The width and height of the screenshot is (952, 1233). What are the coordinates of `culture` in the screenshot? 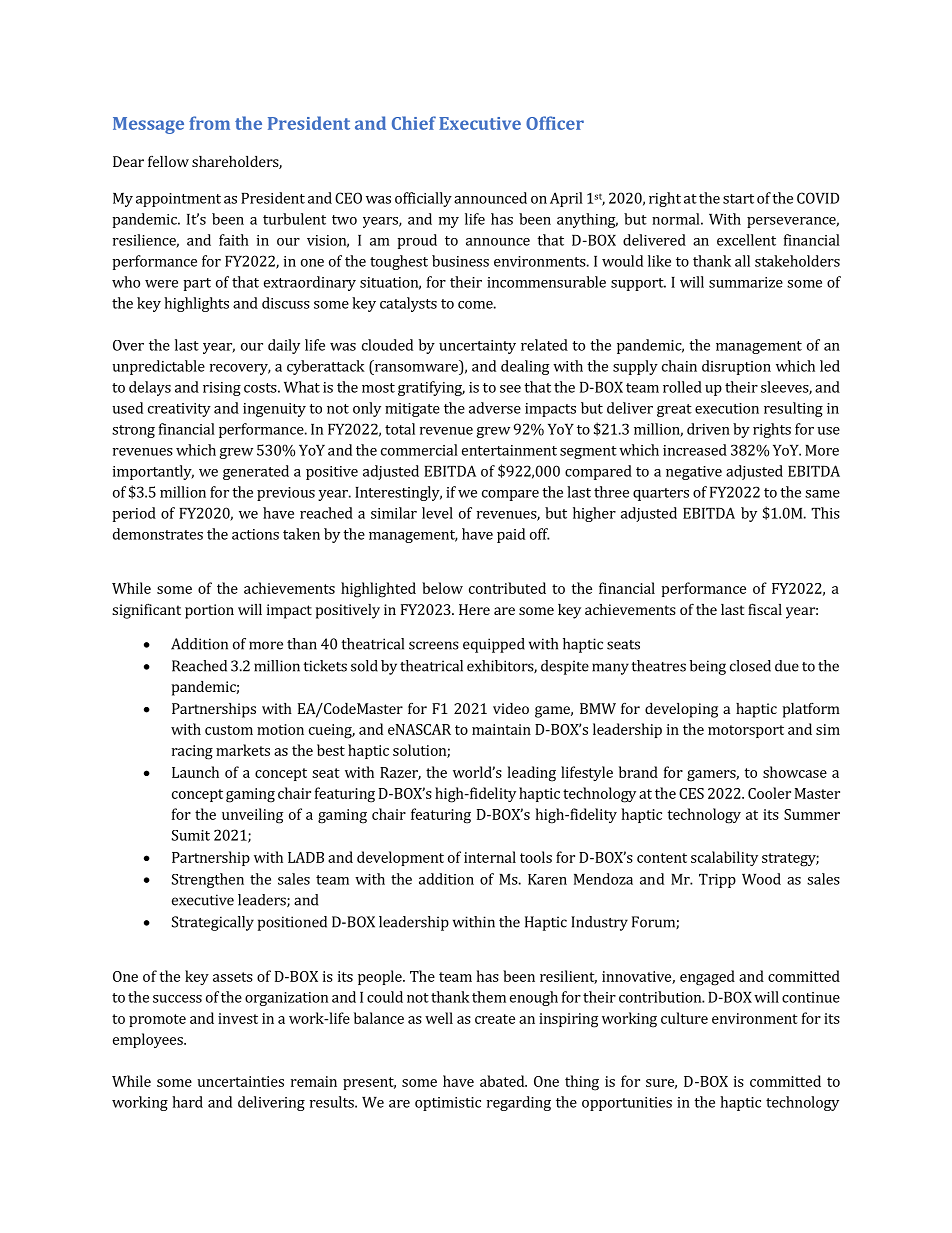 It's located at (684, 1018).
